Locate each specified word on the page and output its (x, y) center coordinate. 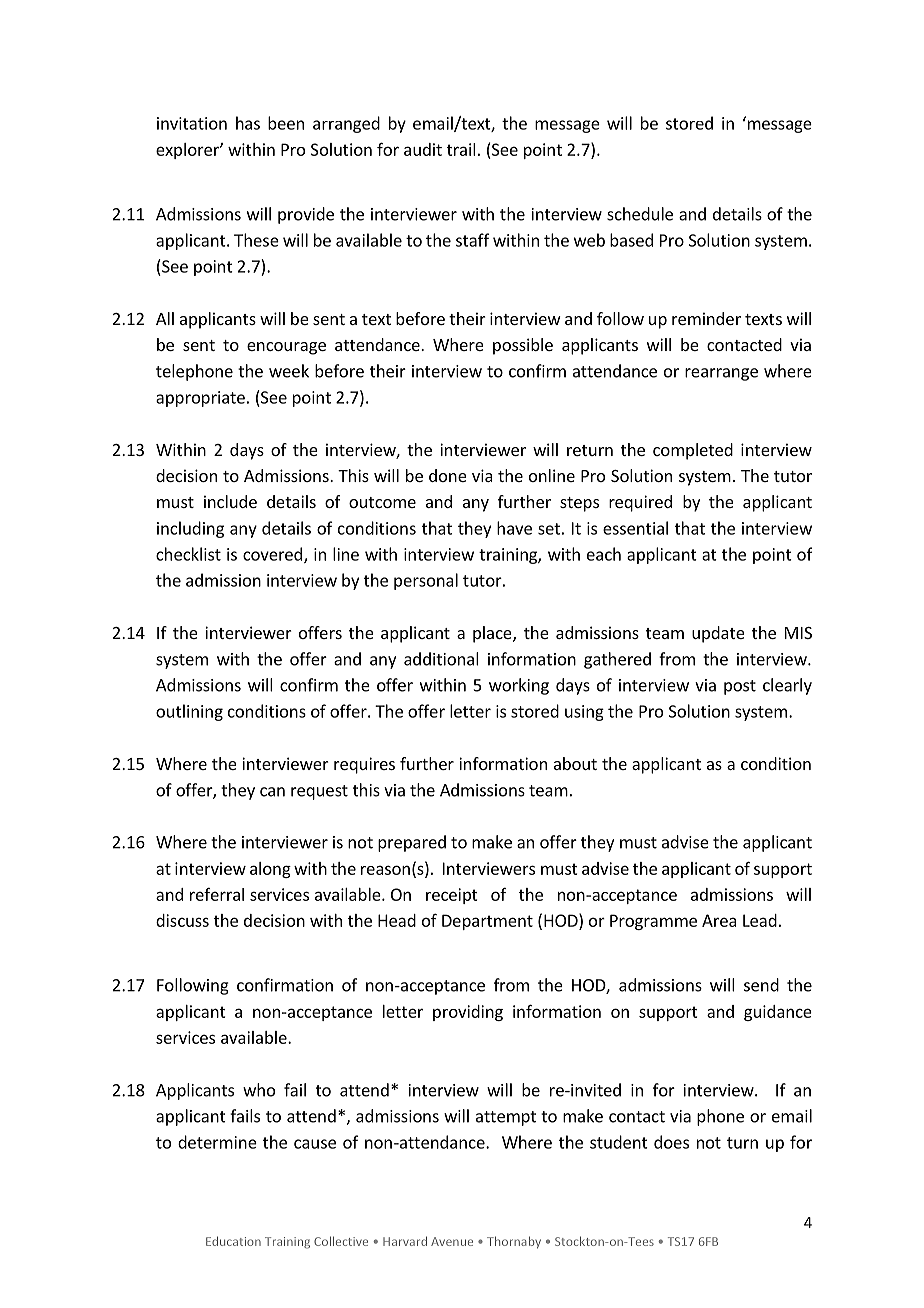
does (671, 1142)
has (248, 123)
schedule (640, 214)
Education (233, 1241)
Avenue (452, 1241)
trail (461, 149)
